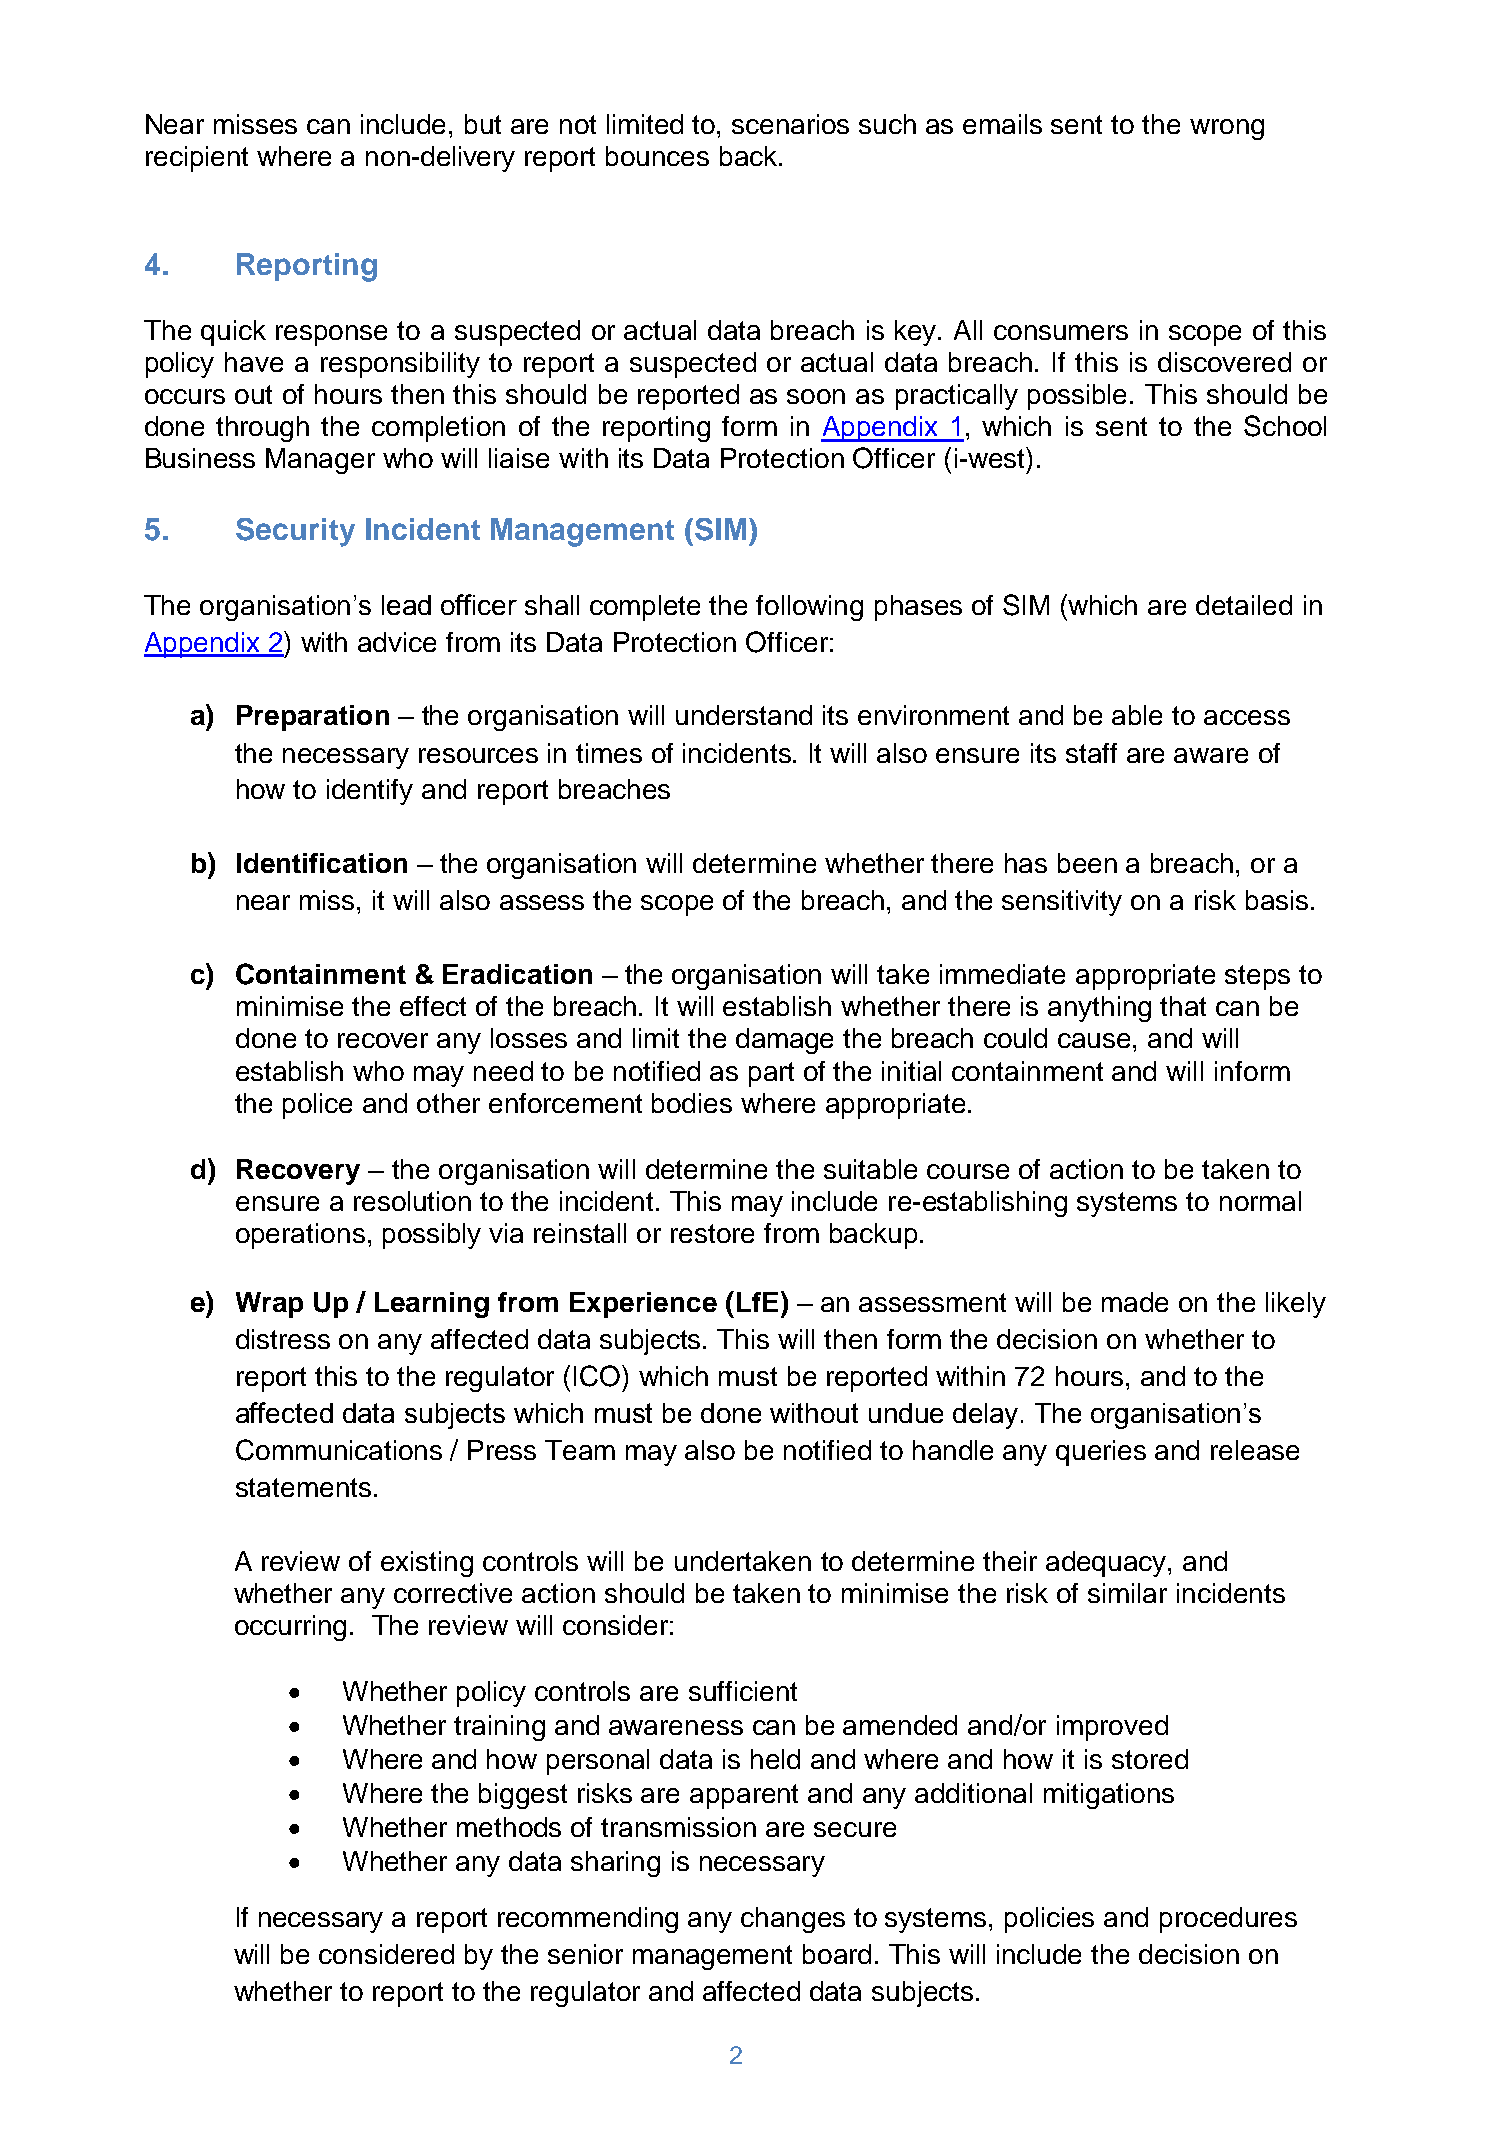  What do you see at coordinates (790, 124) in the screenshot?
I see `scenarios` at bounding box center [790, 124].
